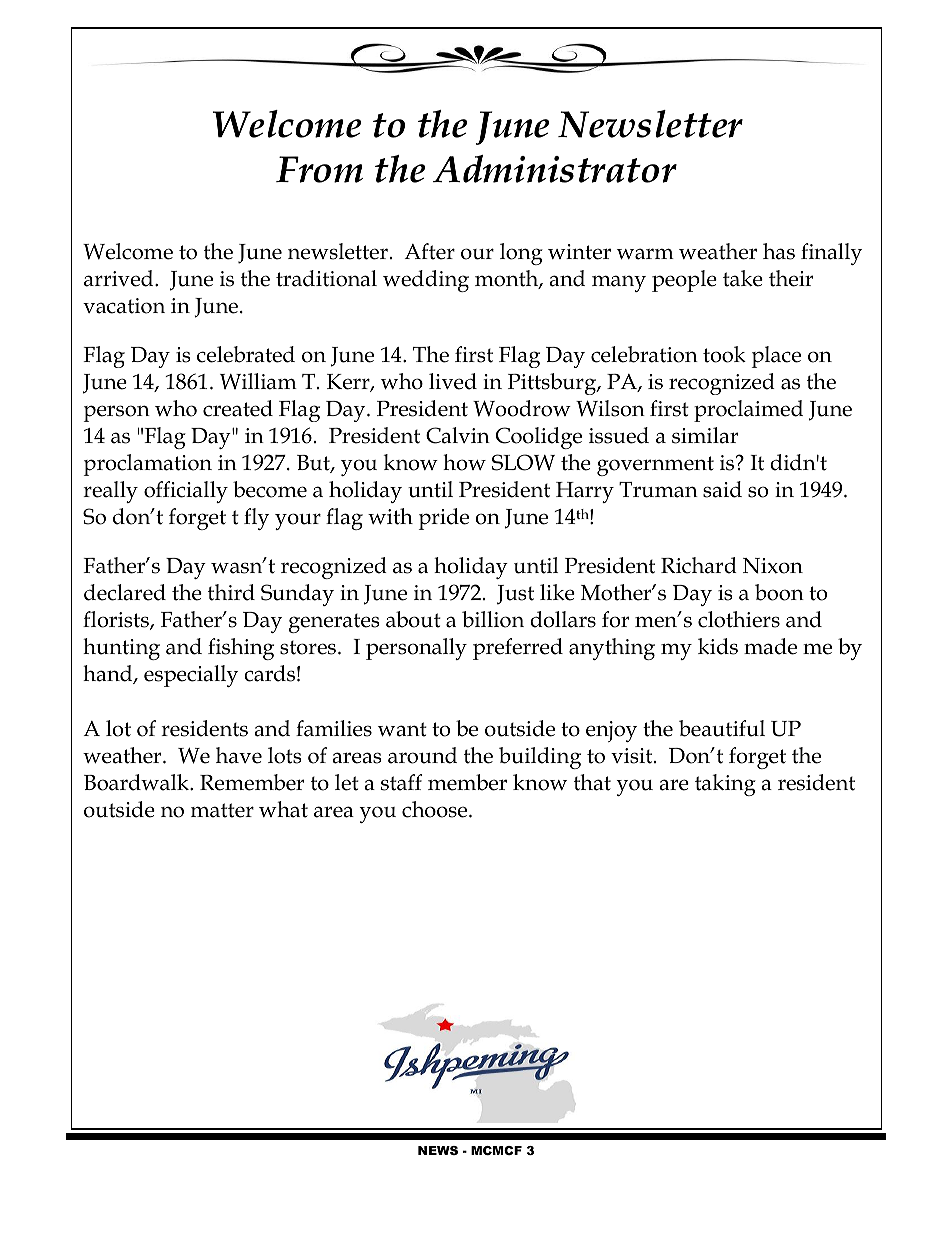 Image resolution: width=952 pixels, height=1233 pixels. I want to click on Administrator, so click(555, 169).
